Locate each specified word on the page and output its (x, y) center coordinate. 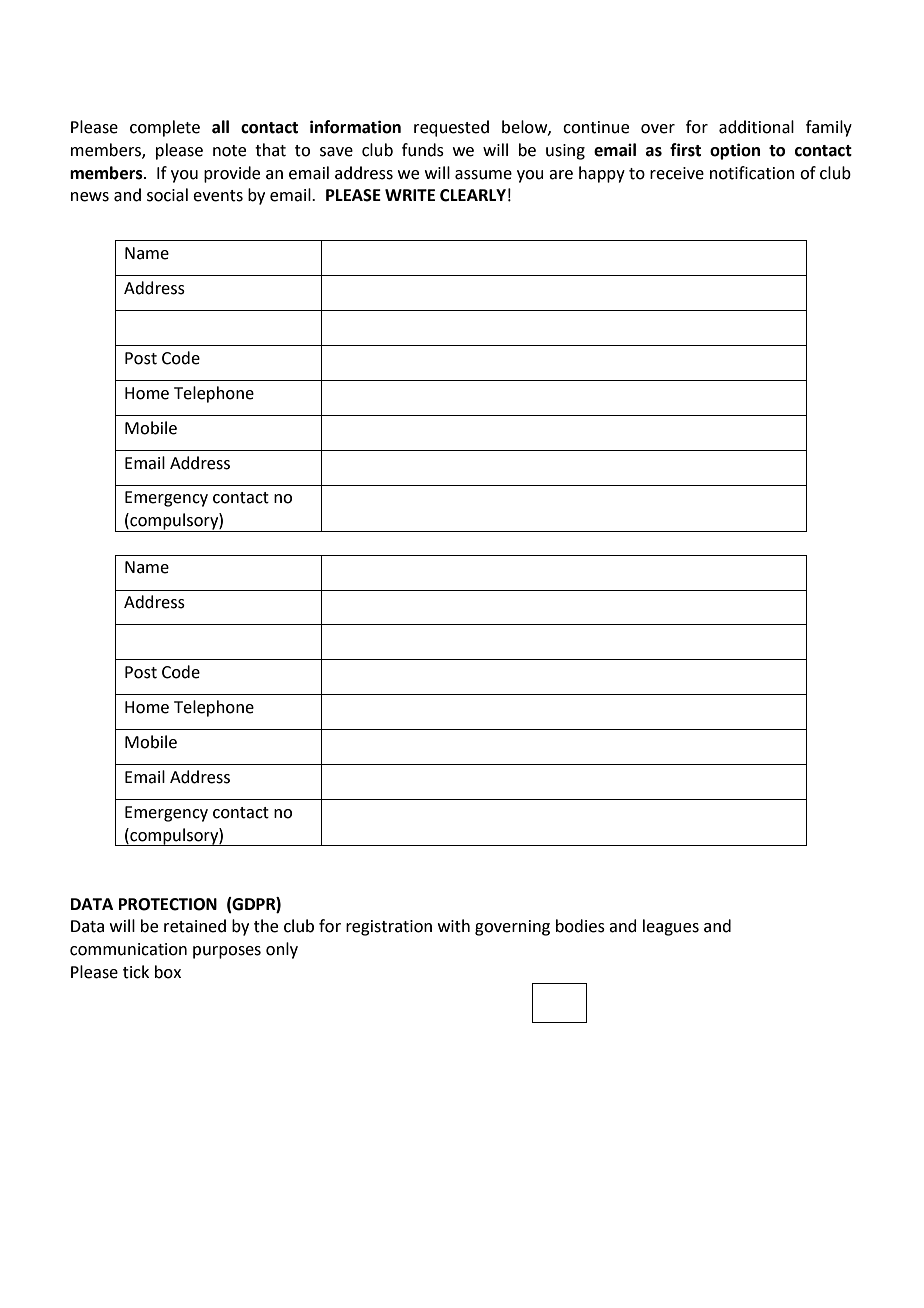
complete (165, 128)
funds (423, 150)
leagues (671, 927)
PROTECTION (168, 904)
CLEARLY (473, 195)
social (167, 195)
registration (389, 928)
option (735, 151)
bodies (580, 926)
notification (752, 173)
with (454, 926)
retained (195, 926)
